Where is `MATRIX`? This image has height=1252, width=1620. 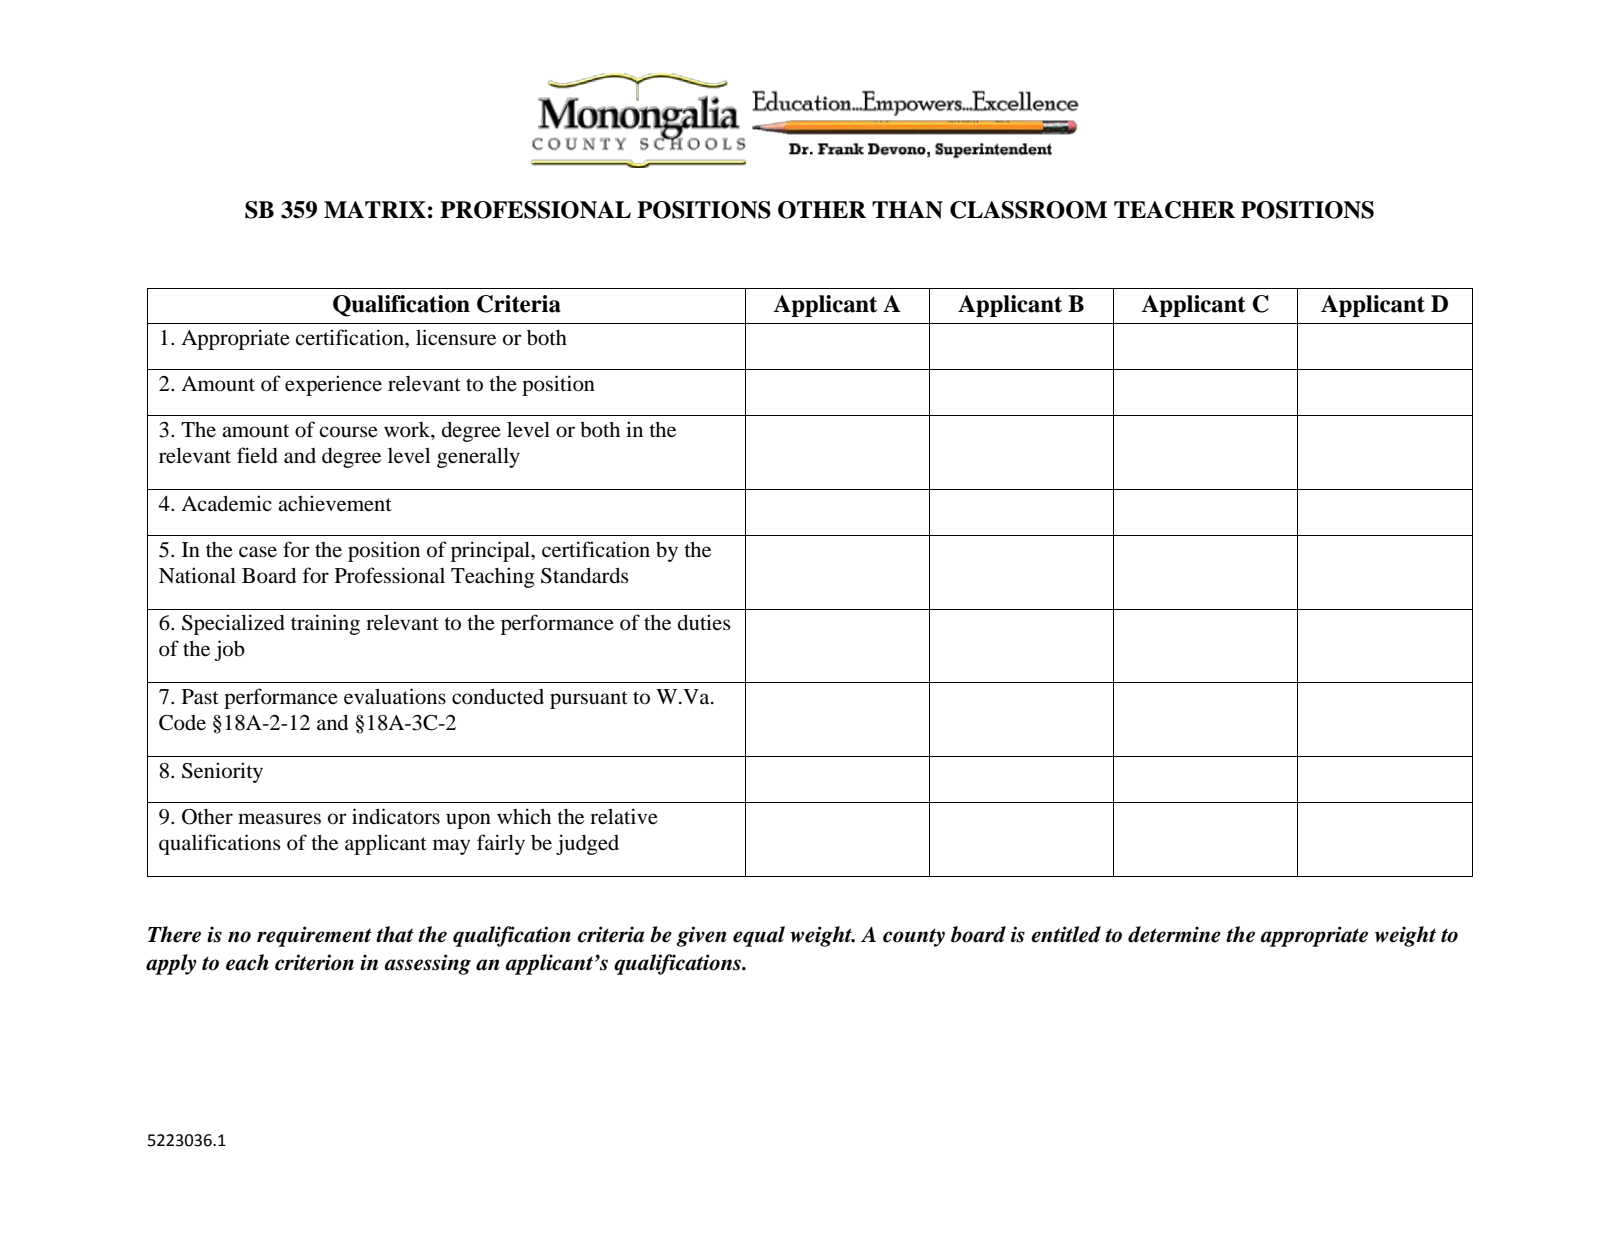
MATRIX is located at coordinates (375, 209).
